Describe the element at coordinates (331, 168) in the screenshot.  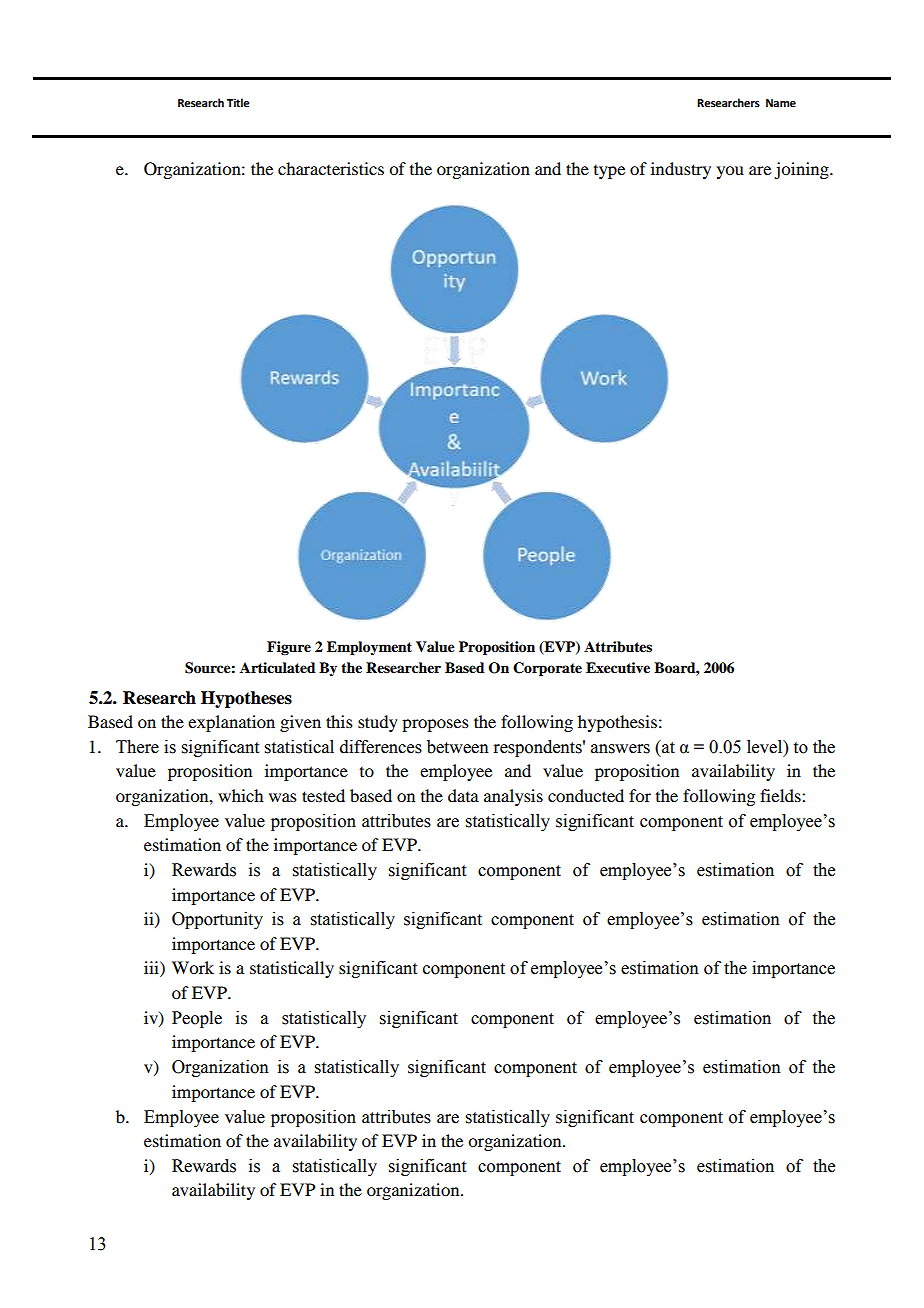
I see `characteristics` at that location.
